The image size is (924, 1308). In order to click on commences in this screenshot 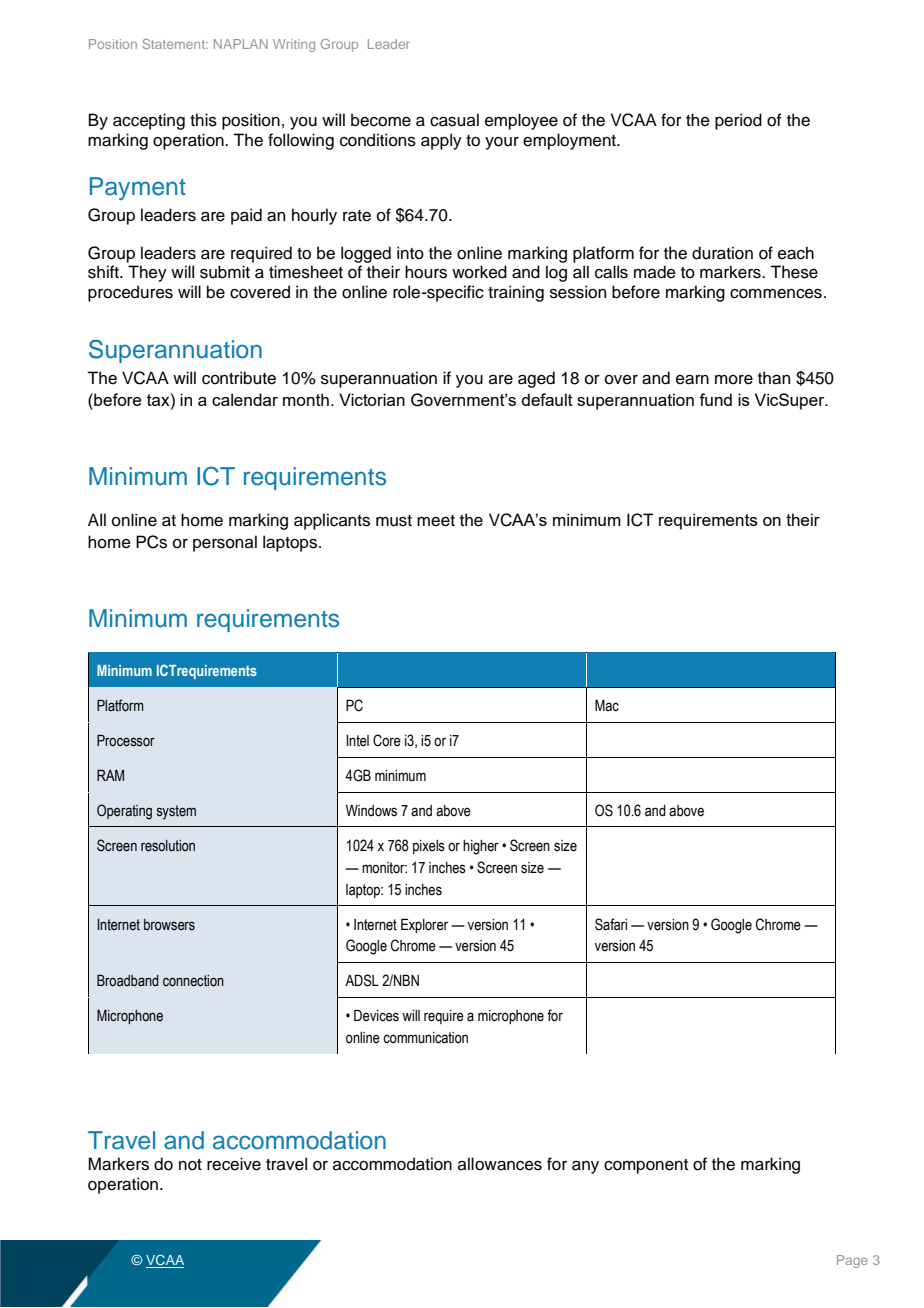, I will do `click(776, 294)`.
